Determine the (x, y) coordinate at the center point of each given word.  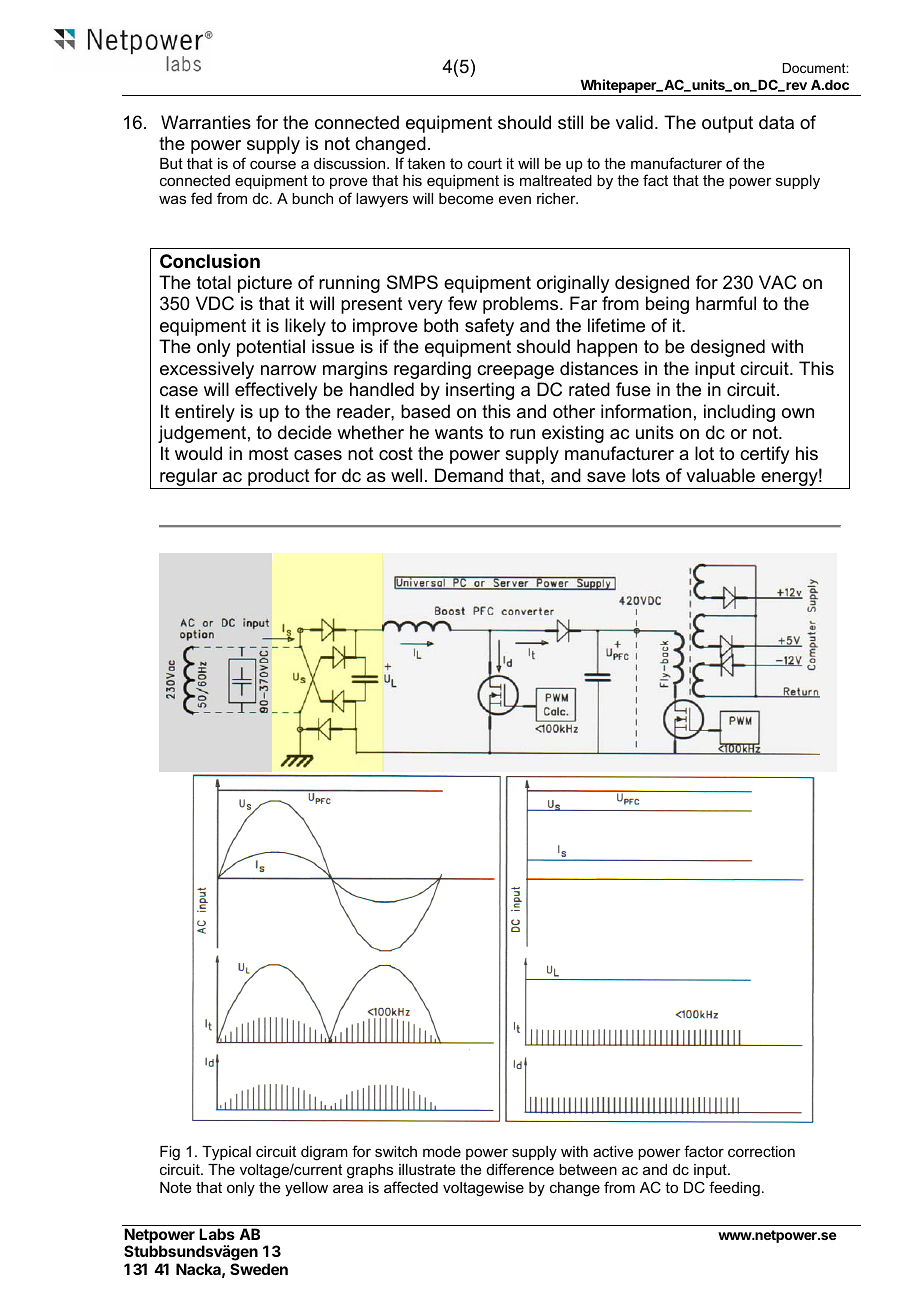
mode (442, 1151)
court (485, 163)
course (273, 164)
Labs (217, 1234)
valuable (720, 475)
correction (761, 1151)
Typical (226, 1153)
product (279, 478)
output (727, 124)
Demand (469, 475)
